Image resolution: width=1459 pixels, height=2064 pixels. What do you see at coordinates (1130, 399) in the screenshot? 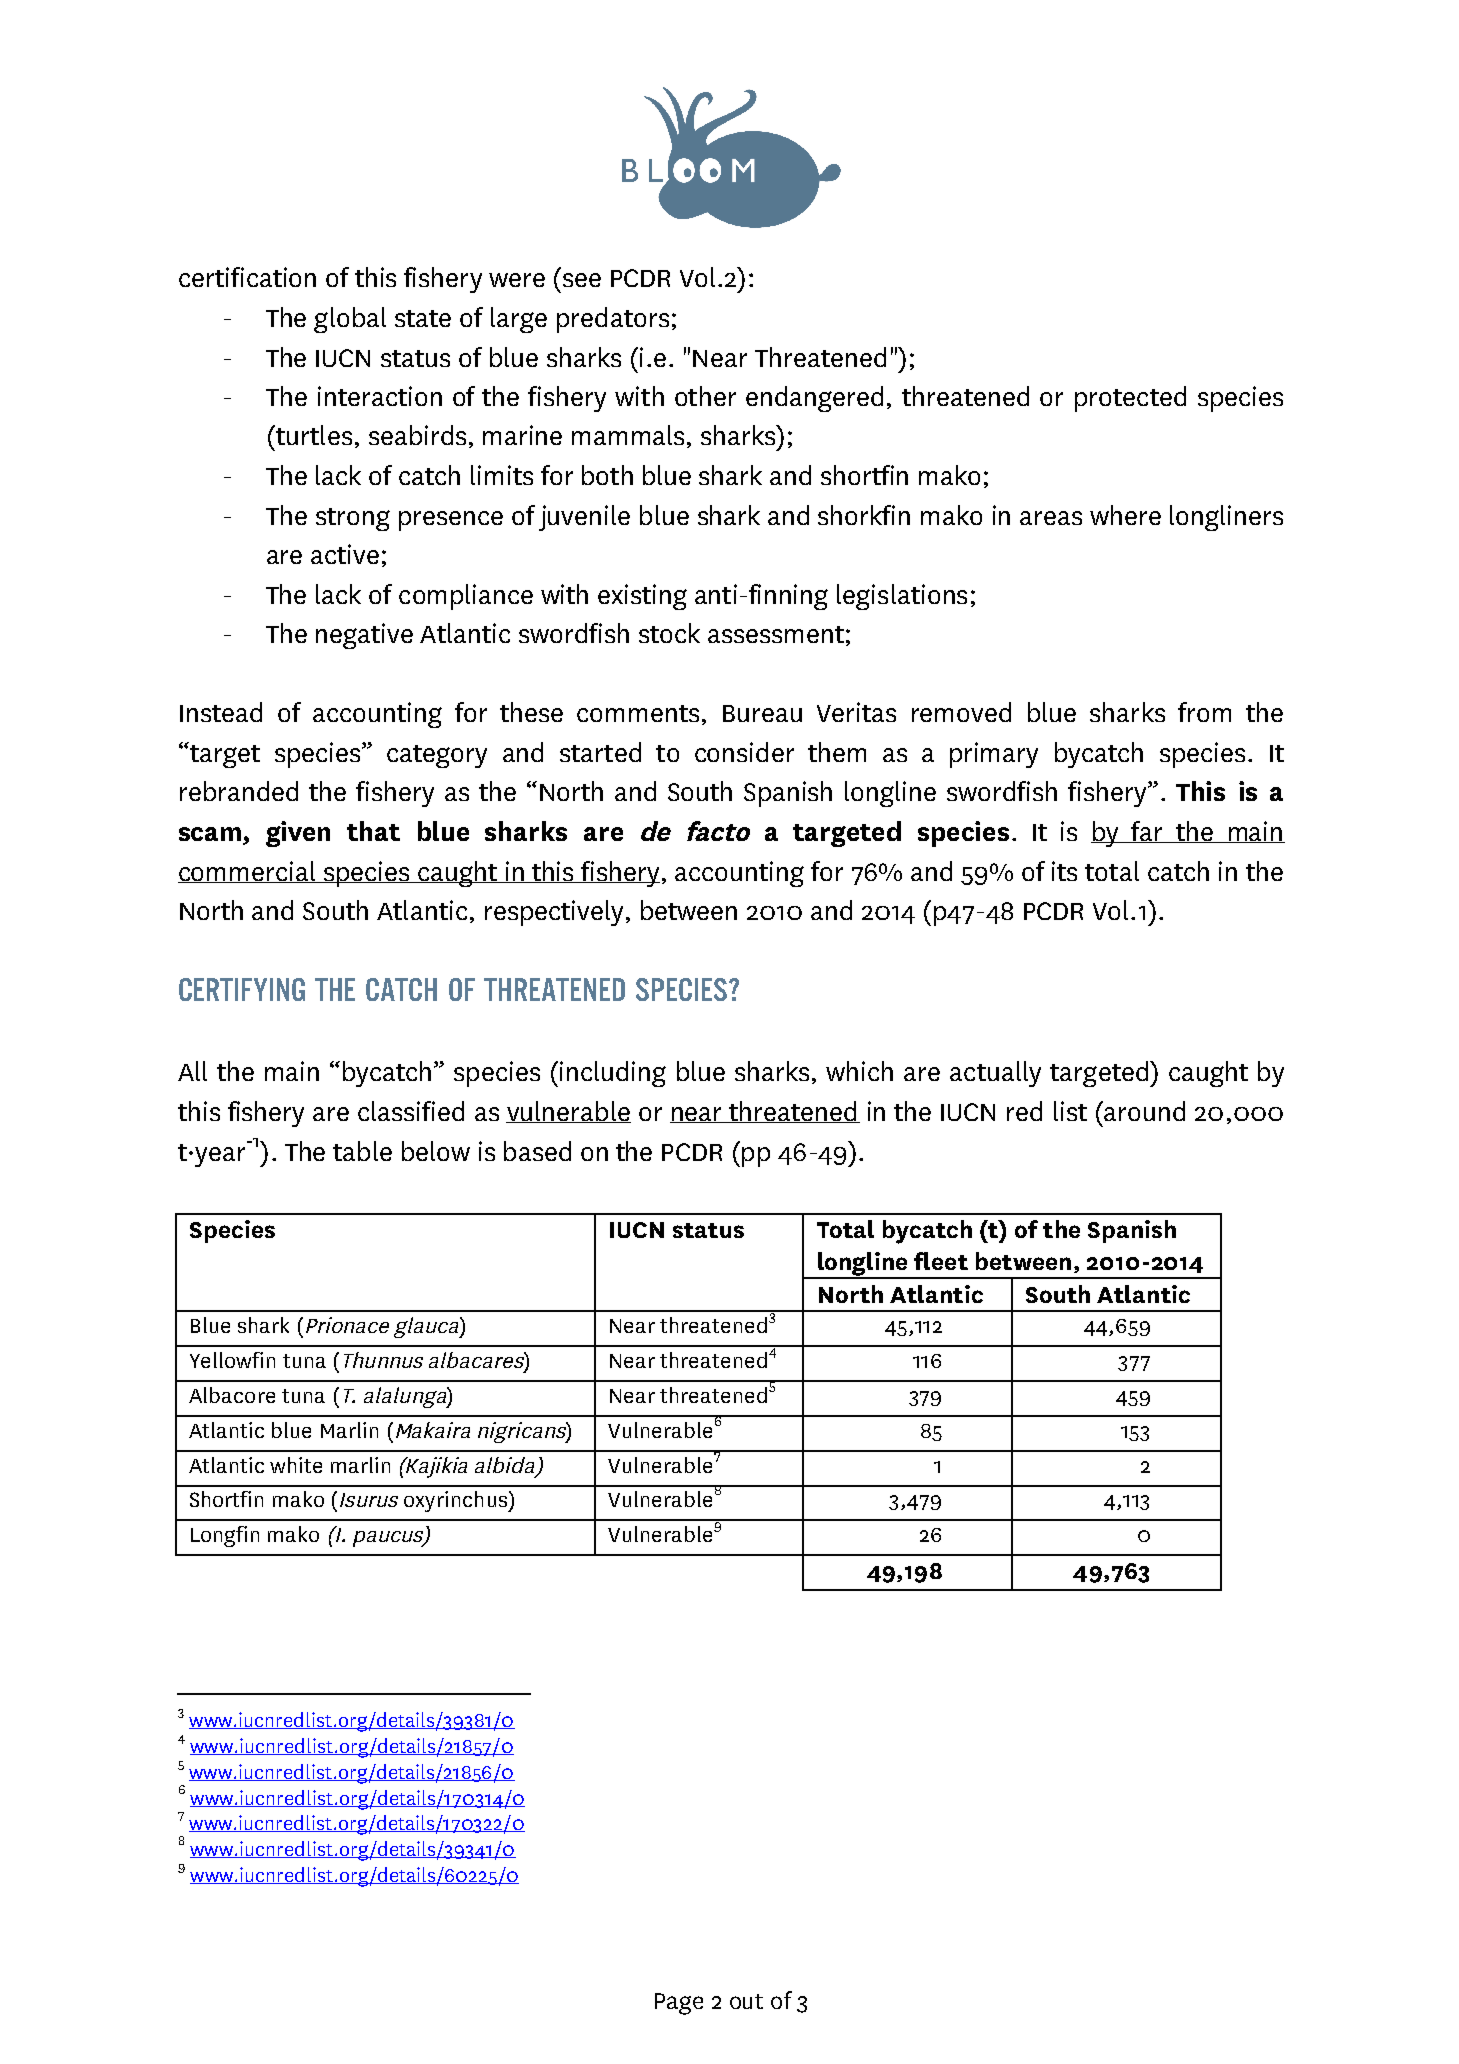
I see `protected` at bounding box center [1130, 399].
